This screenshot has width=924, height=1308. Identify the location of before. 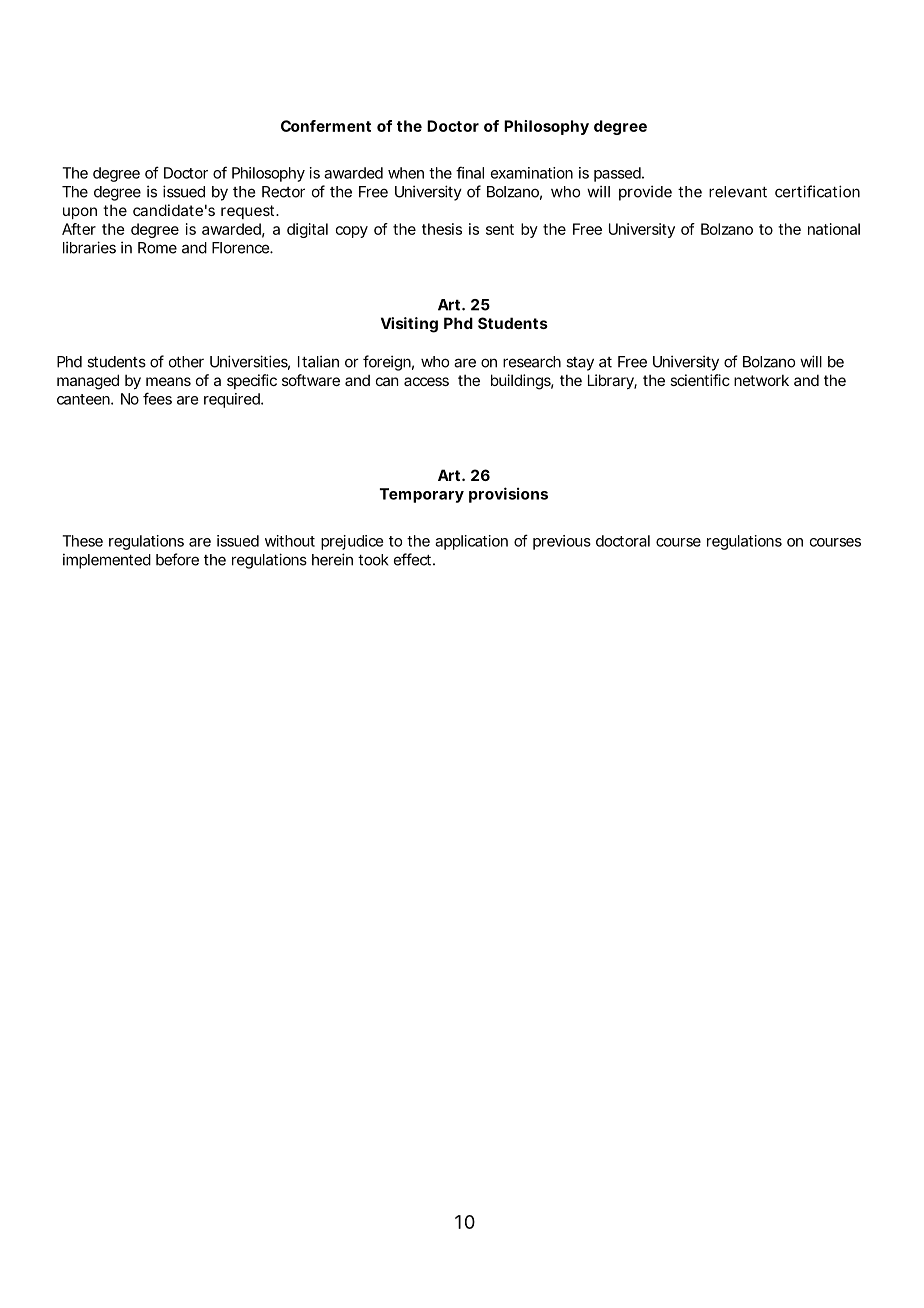
(177, 559).
